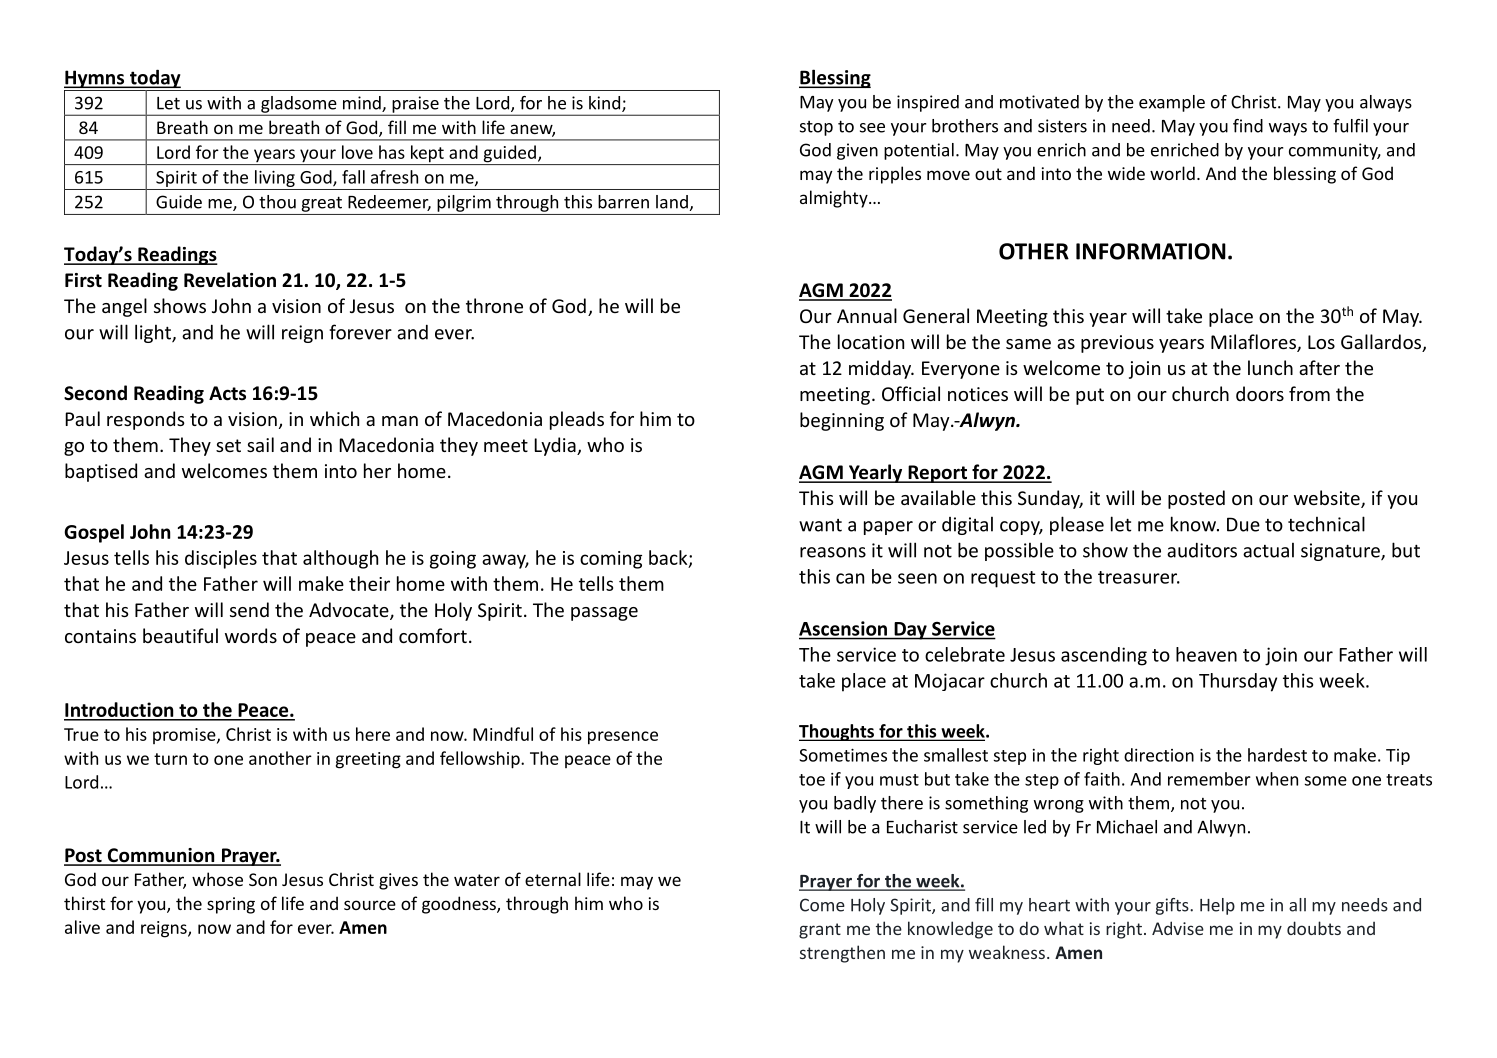  Describe the element at coordinates (95, 79) in the screenshot. I see `Hymns` at that location.
